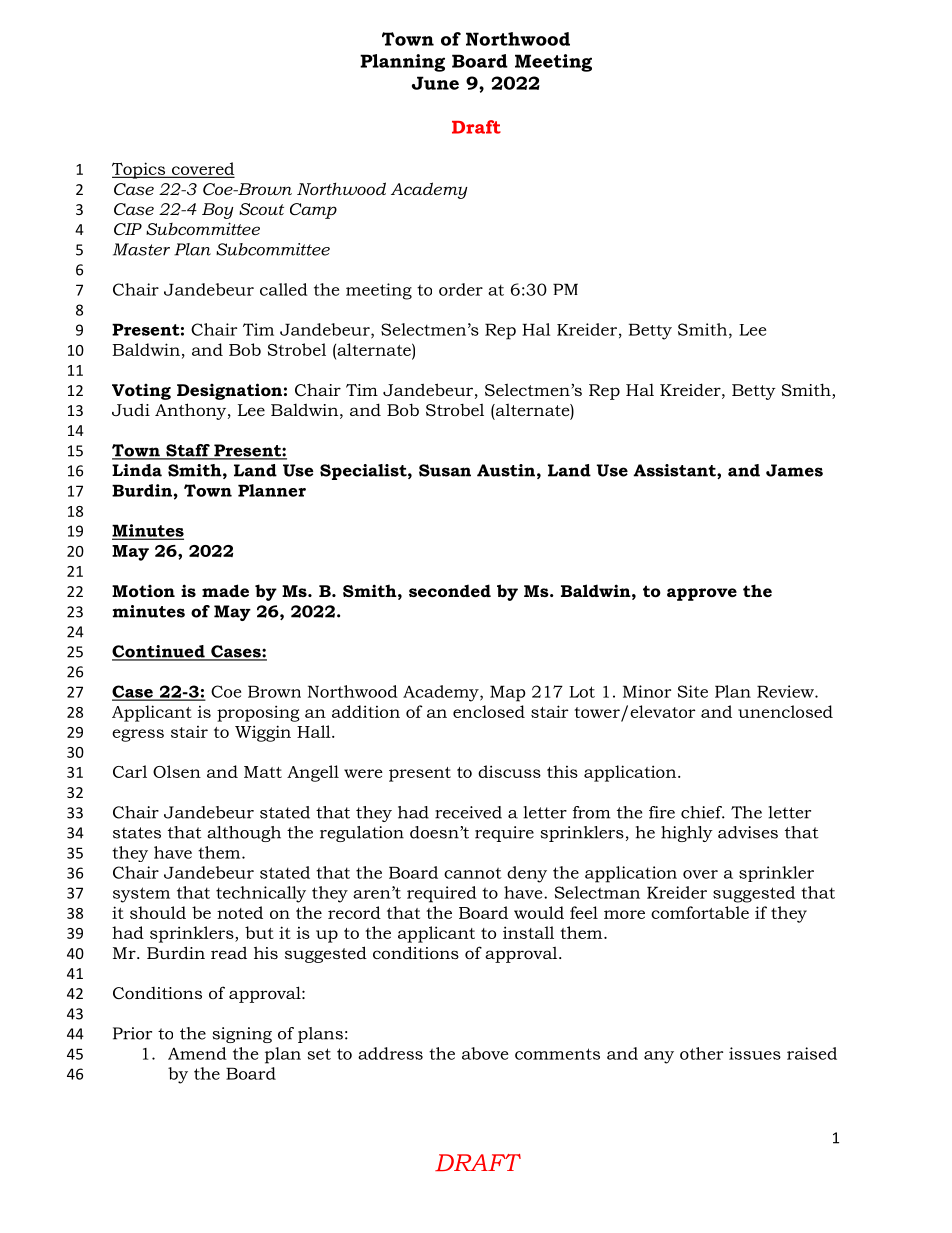 This page has width=952, height=1233. What do you see at coordinates (508, 693) in the page?
I see `Map` at bounding box center [508, 693].
